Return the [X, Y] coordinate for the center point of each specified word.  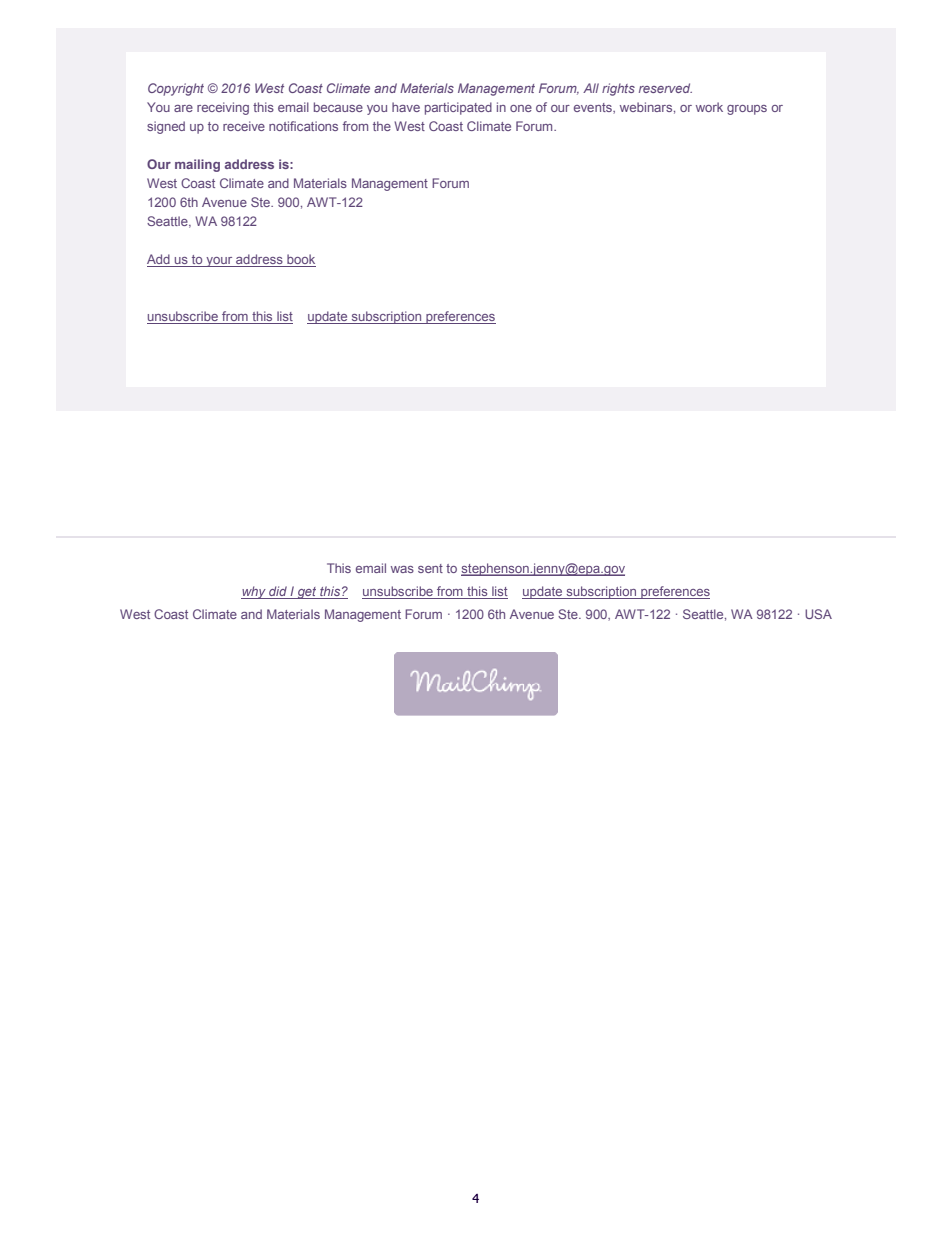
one [521, 108]
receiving [223, 108]
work [709, 107]
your [219, 262]
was [402, 569]
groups [747, 110]
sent [430, 568]
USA [818, 614]
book [300, 260]
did [278, 592]
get [307, 593]
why [254, 592]
